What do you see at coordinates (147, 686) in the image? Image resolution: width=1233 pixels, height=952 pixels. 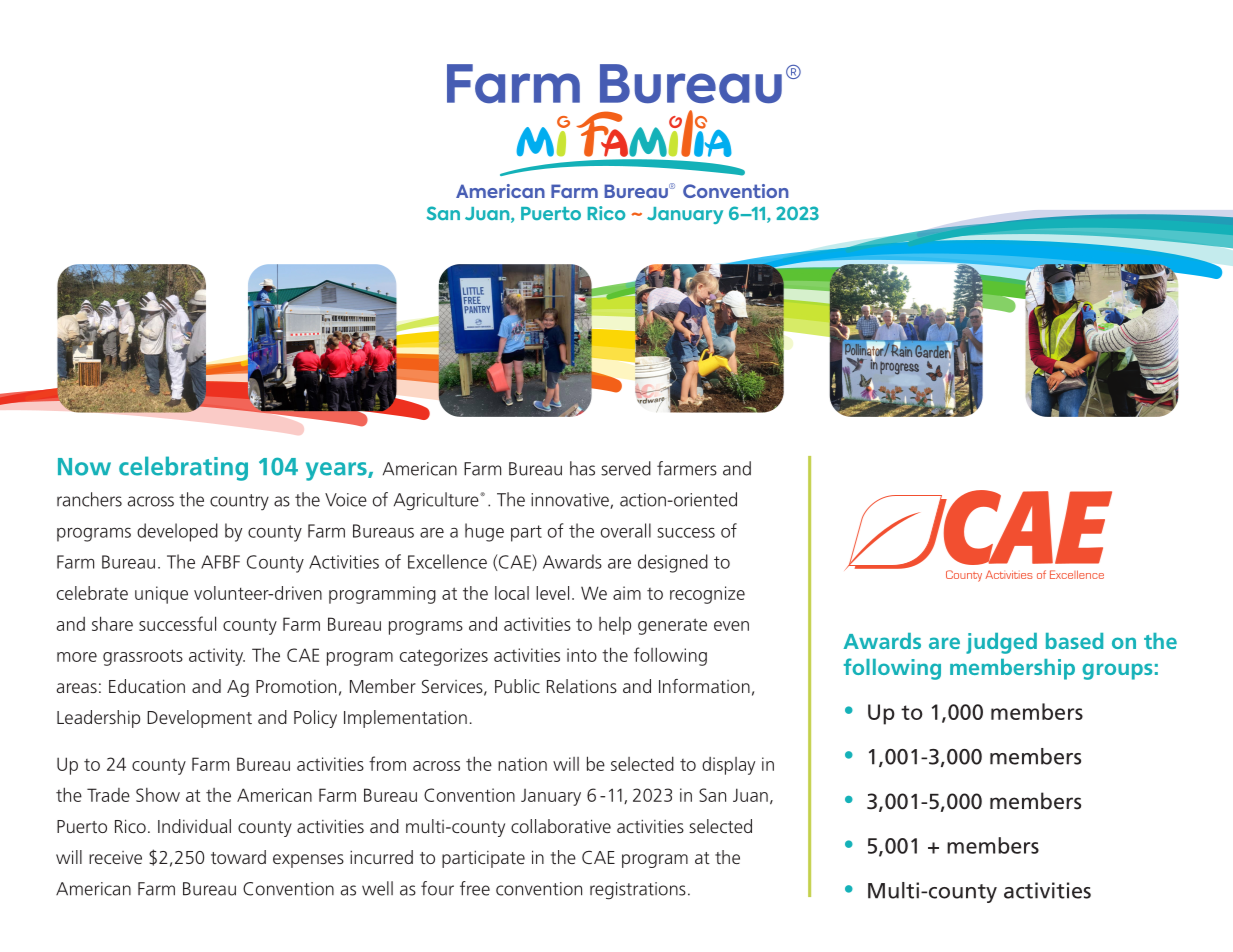 I see `Education` at bounding box center [147, 686].
